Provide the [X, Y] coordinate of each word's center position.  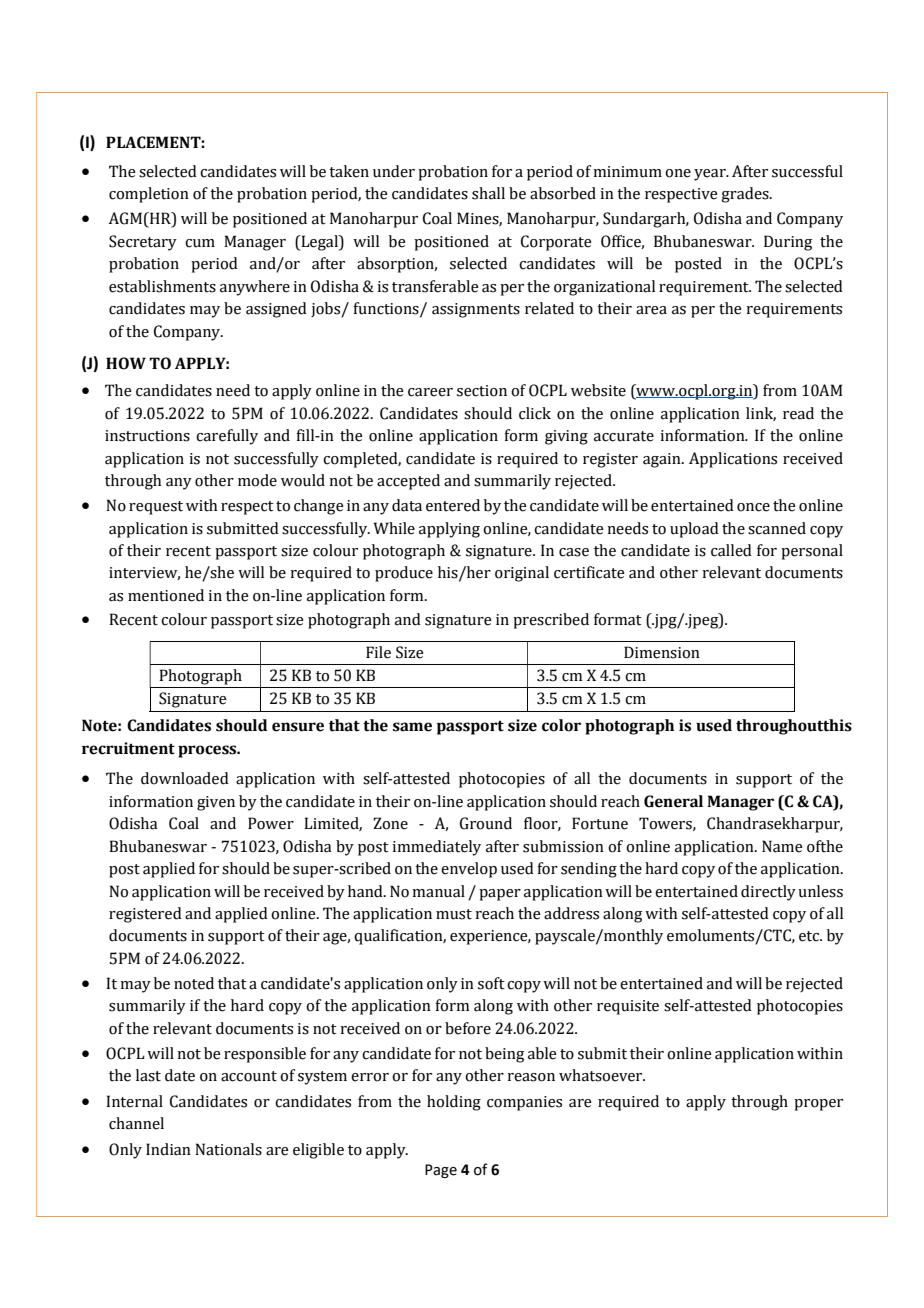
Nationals [228, 1149]
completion [149, 195]
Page [441, 1171]
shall [488, 193]
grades [746, 195]
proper [818, 1105]
